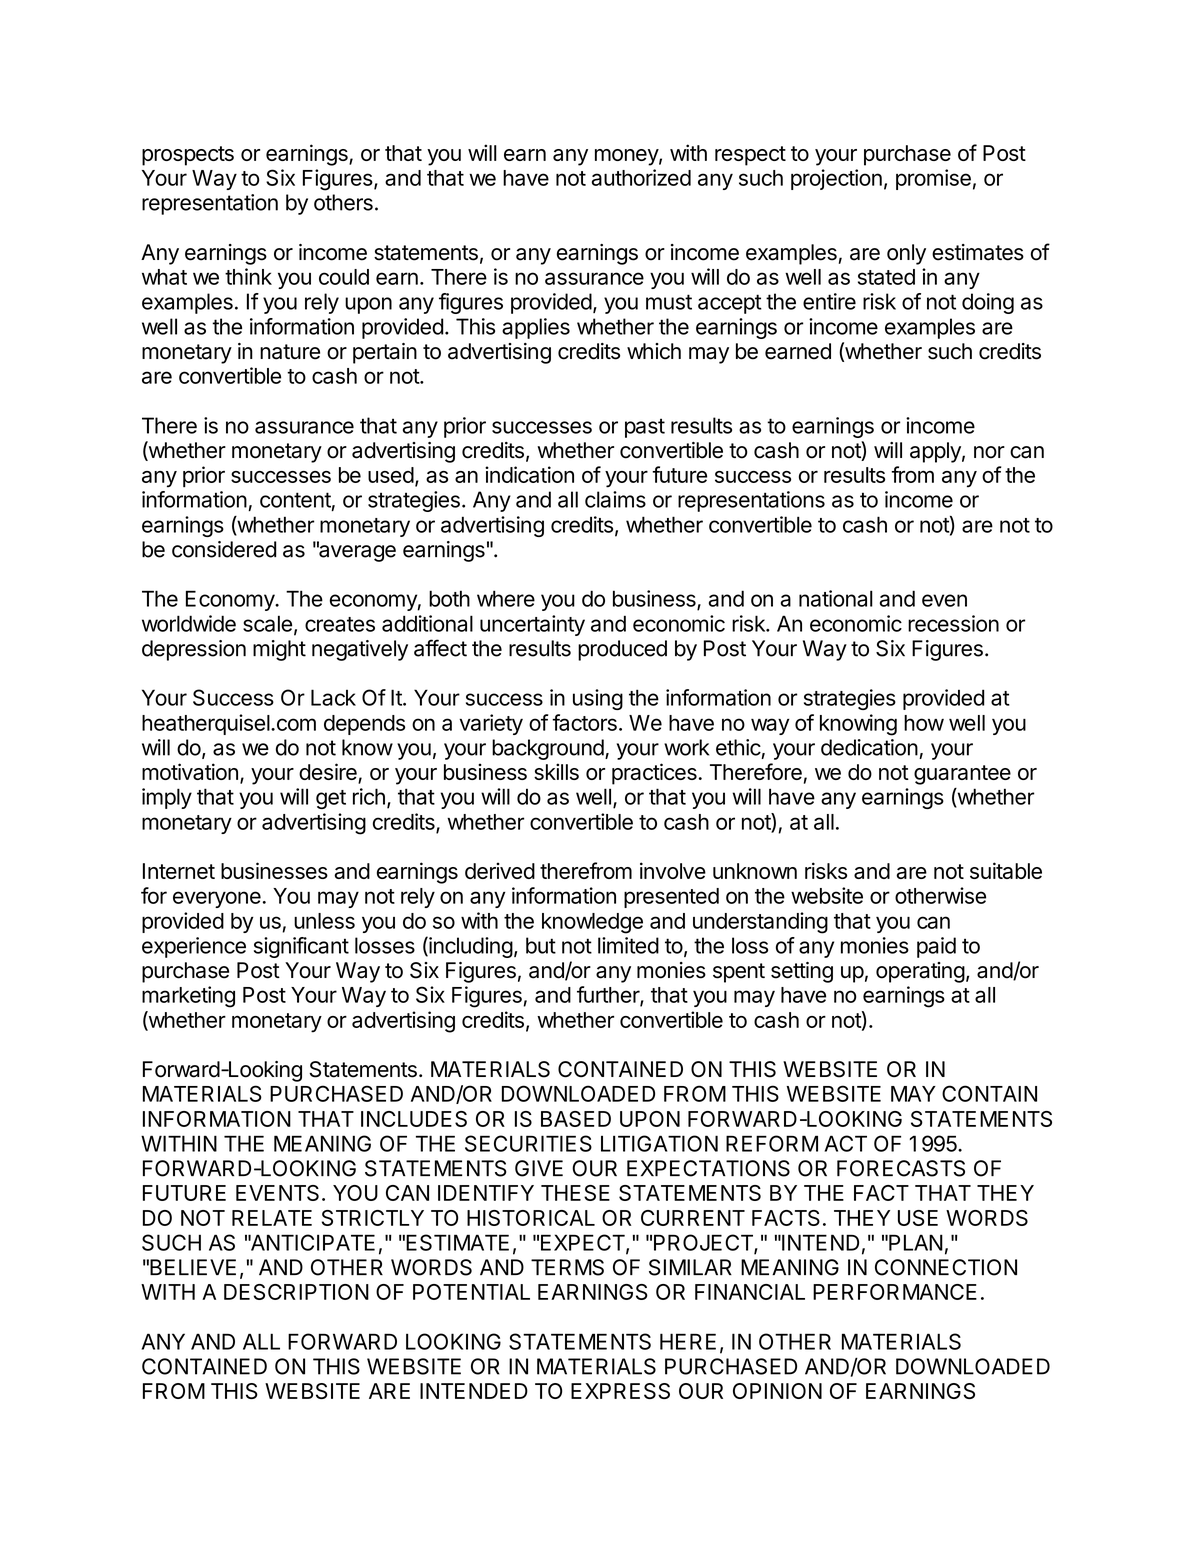 The height and width of the screenshot is (1550, 1198). What do you see at coordinates (296, 1292) in the screenshot?
I see `DESCRIPTION` at bounding box center [296, 1292].
